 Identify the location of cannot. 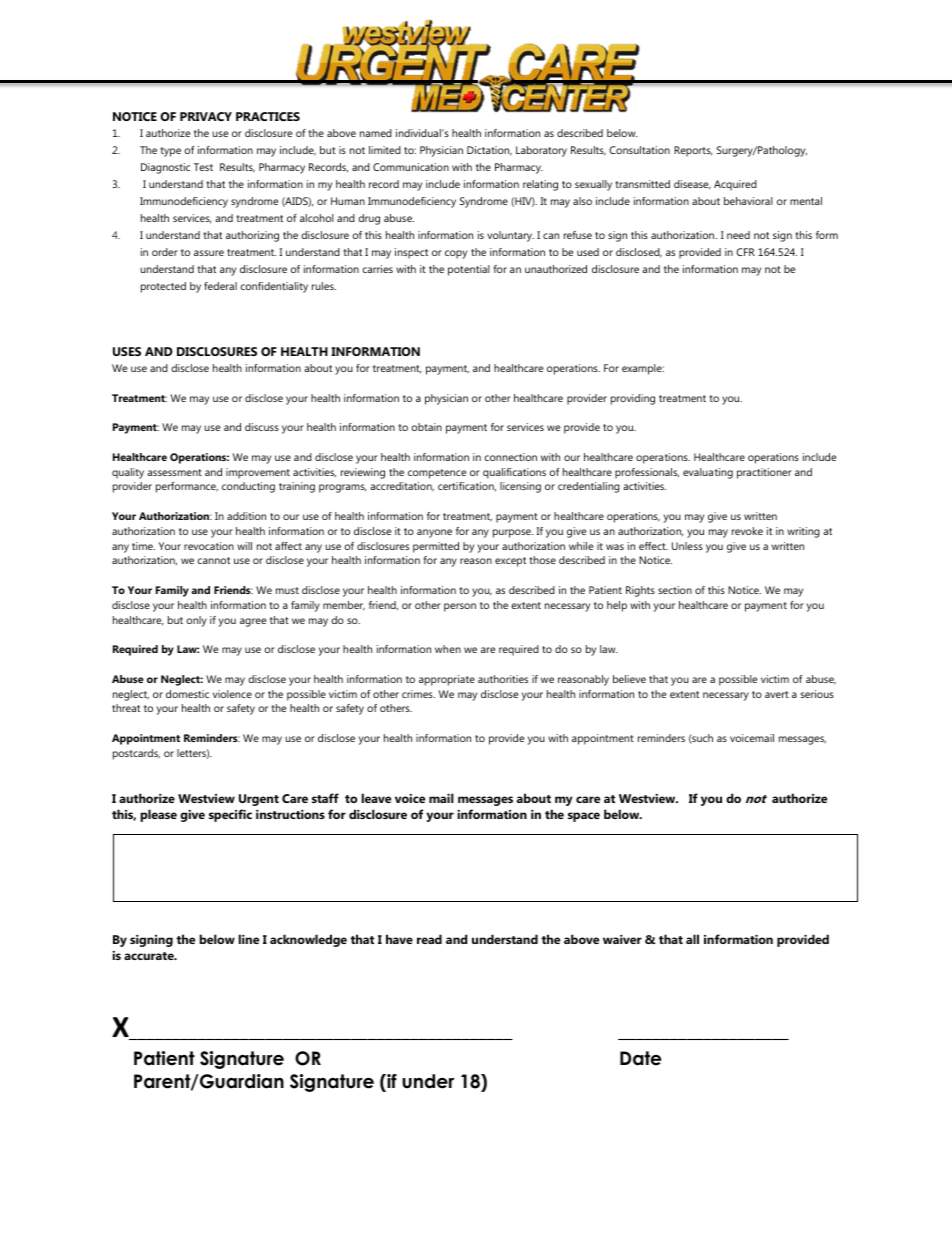
(213, 560).
